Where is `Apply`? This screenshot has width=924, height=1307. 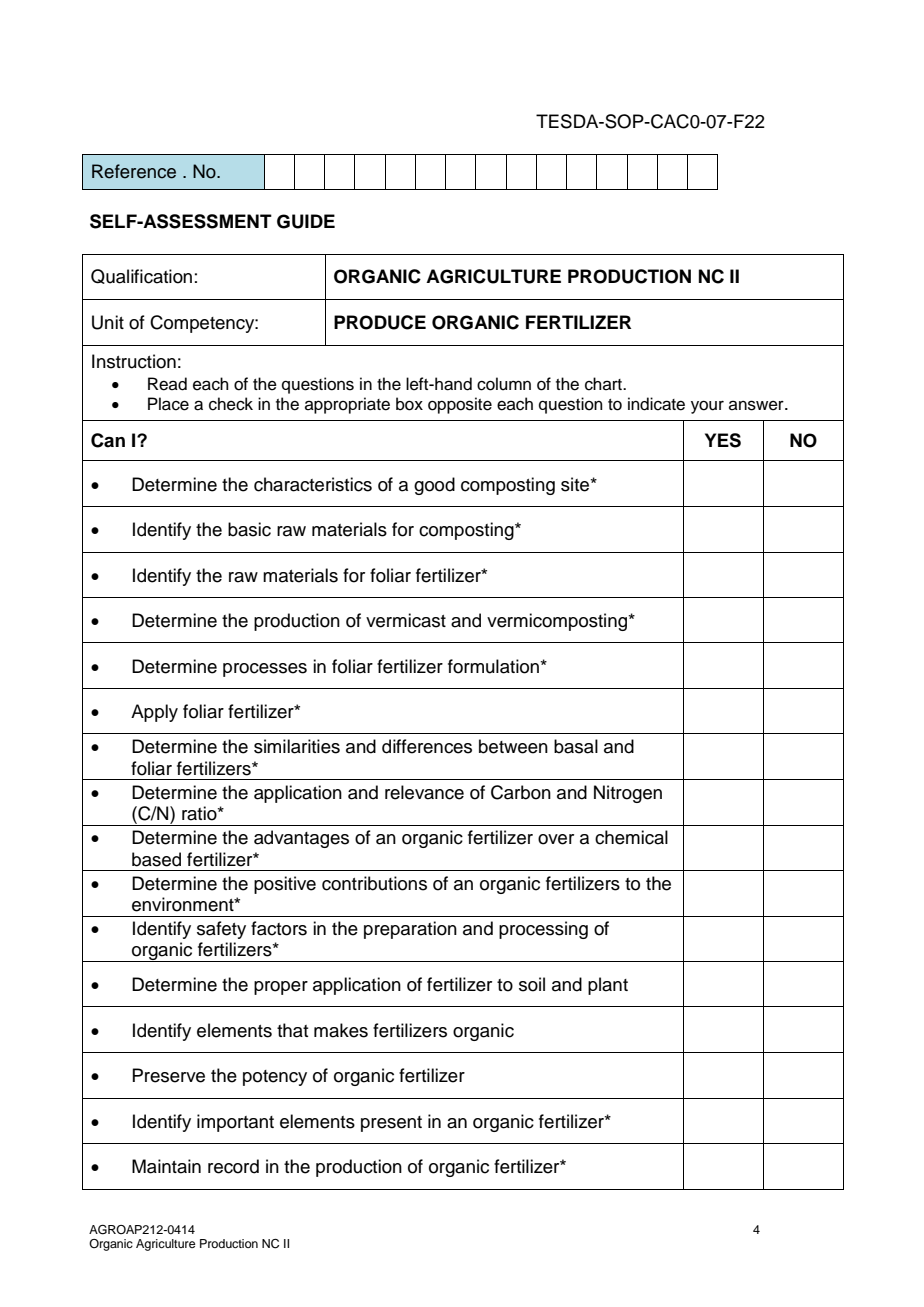
Apply is located at coordinates (154, 713).
